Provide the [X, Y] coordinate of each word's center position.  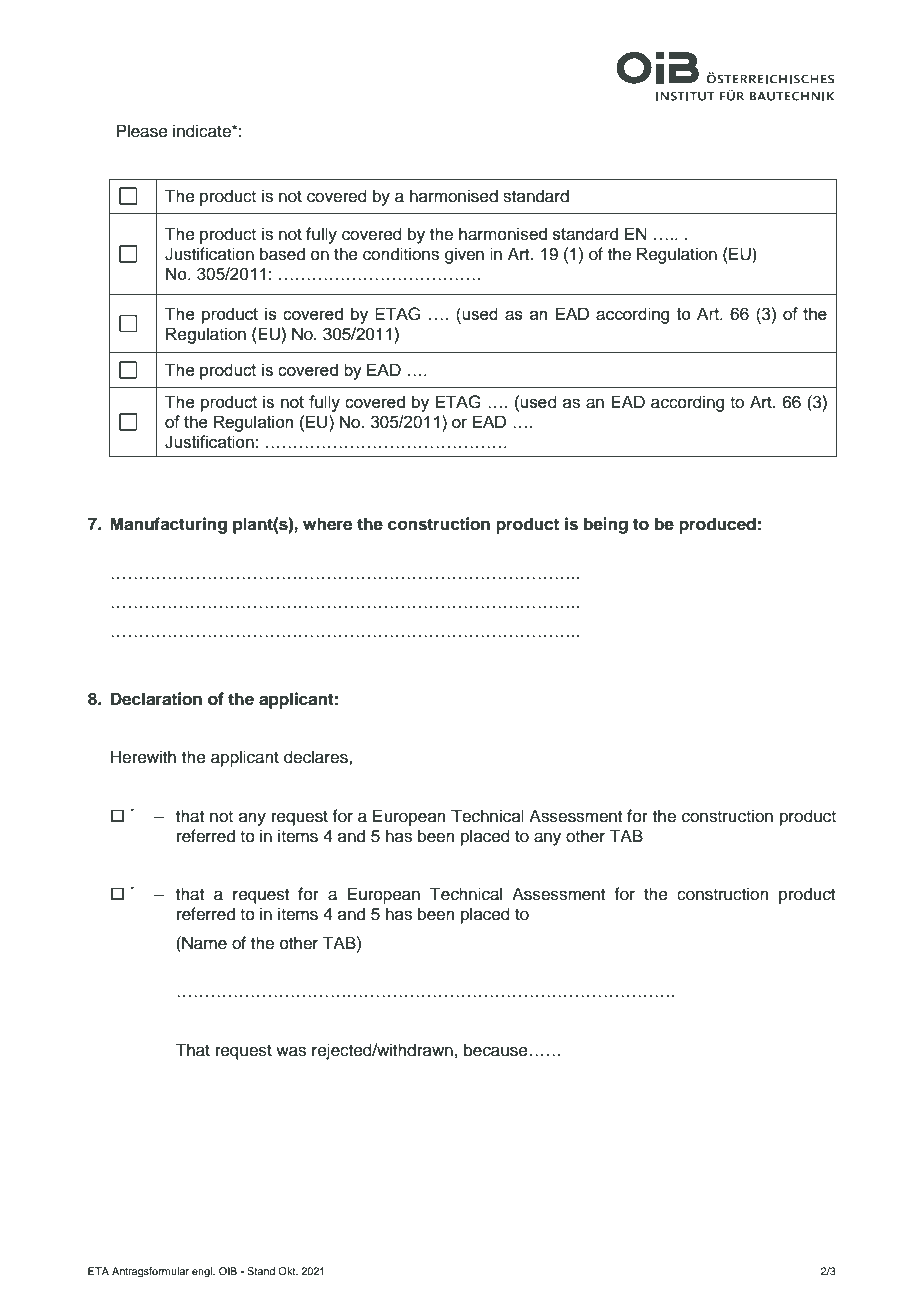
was [291, 1051]
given [464, 255]
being [606, 525]
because [496, 1050]
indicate [203, 131]
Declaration [156, 699]
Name [203, 943]
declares [317, 757]
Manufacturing [168, 525]
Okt [288, 1271]
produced [717, 525]
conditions [401, 254]
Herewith [143, 757]
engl [203, 1272]
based [282, 254]
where [327, 524]
